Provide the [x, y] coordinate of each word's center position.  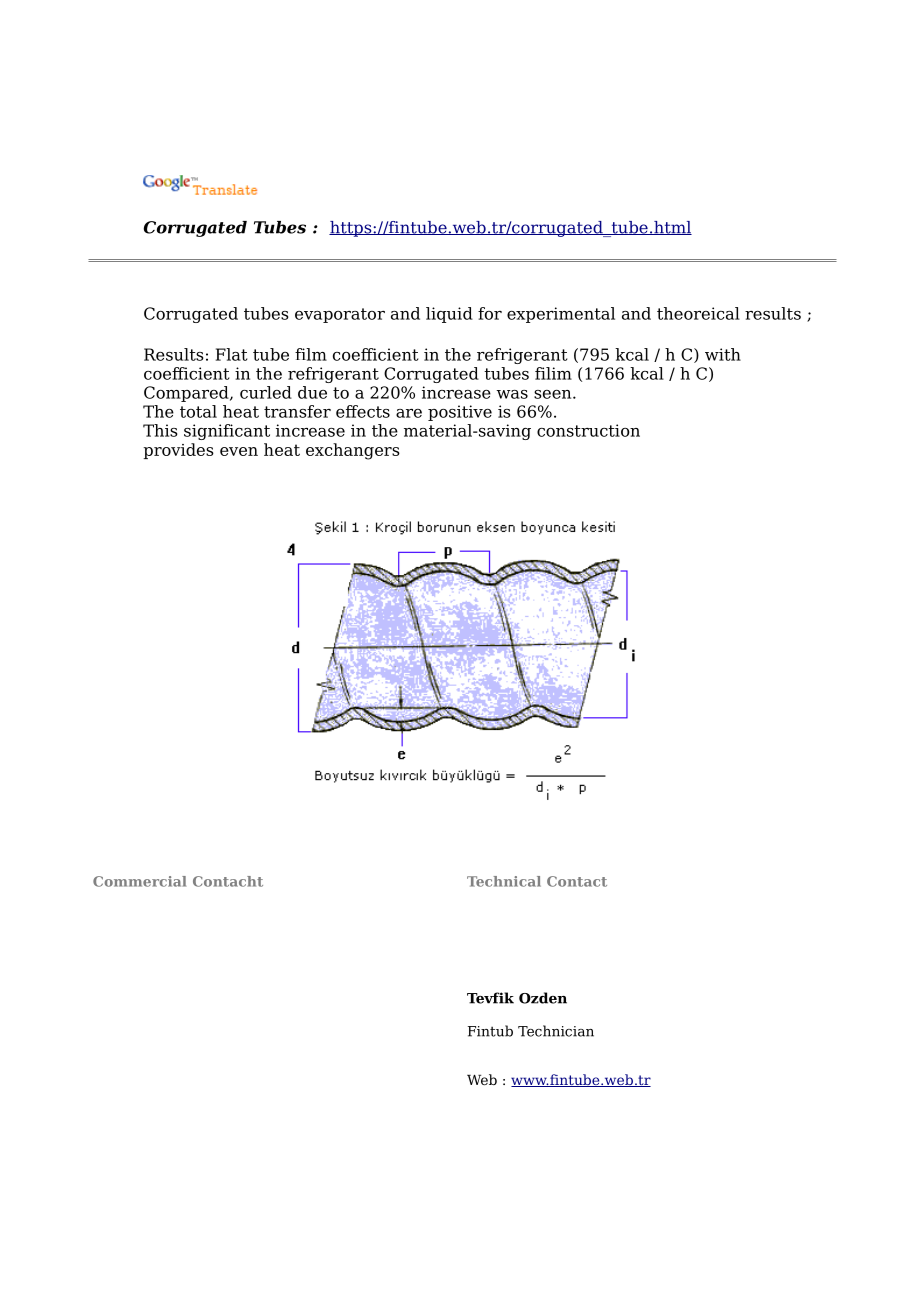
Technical [504, 881]
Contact [577, 881]
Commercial [139, 881]
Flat [231, 354]
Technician [556, 1031]
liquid [449, 315]
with [723, 354]
